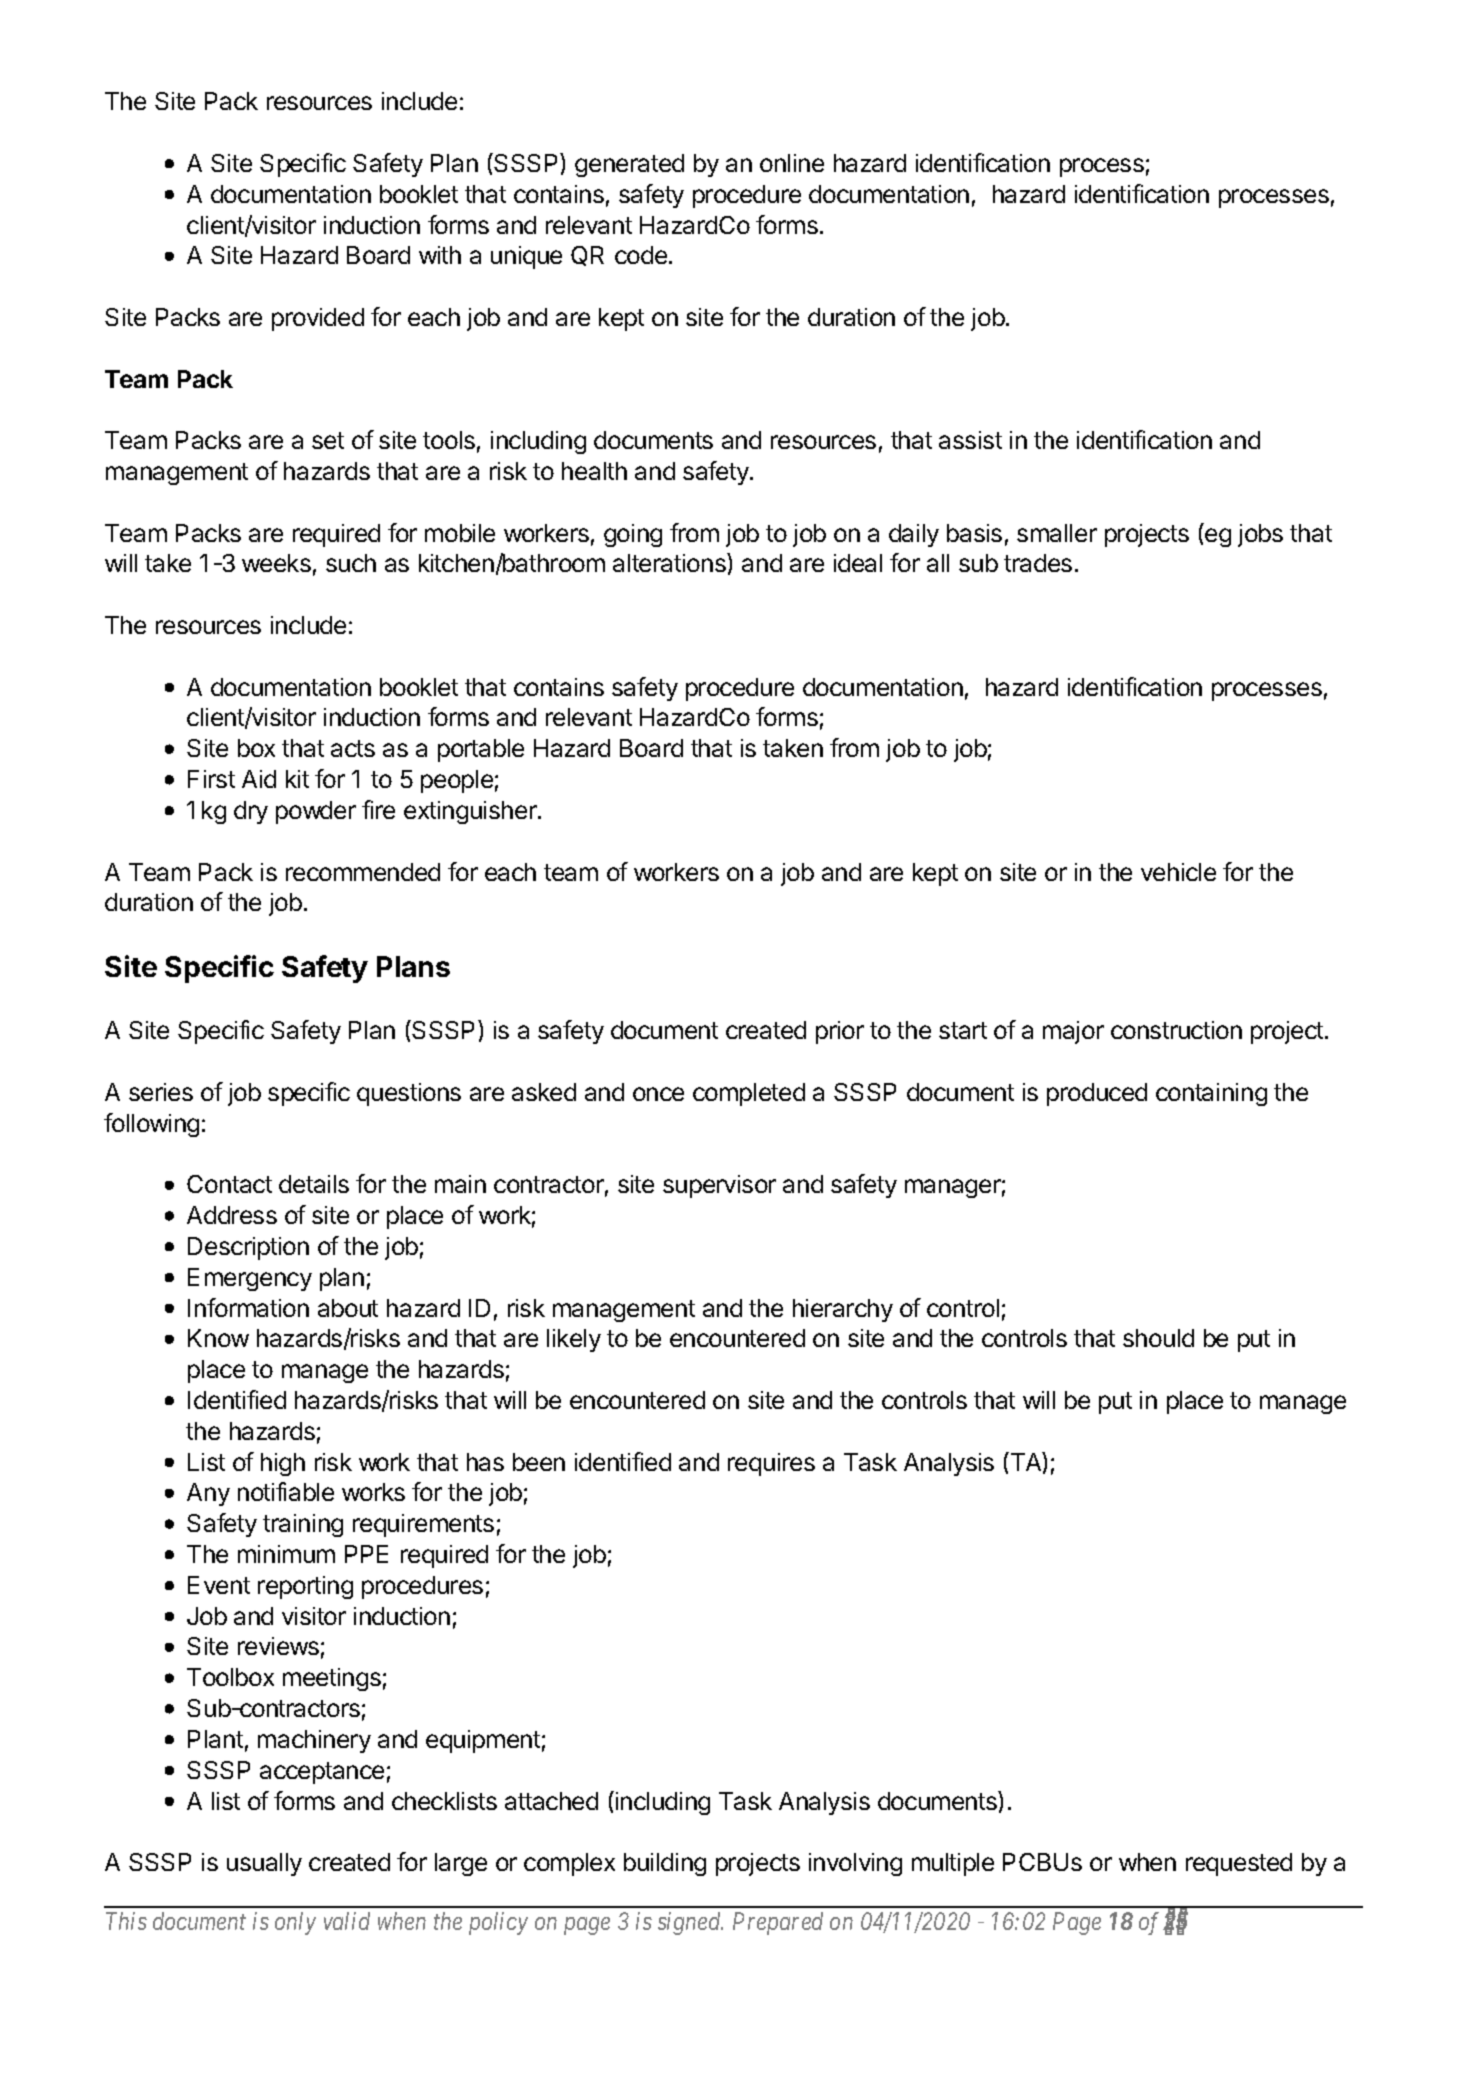 The image size is (1467, 2075). What do you see at coordinates (1038, 563) in the screenshot?
I see `trades` at bounding box center [1038, 563].
